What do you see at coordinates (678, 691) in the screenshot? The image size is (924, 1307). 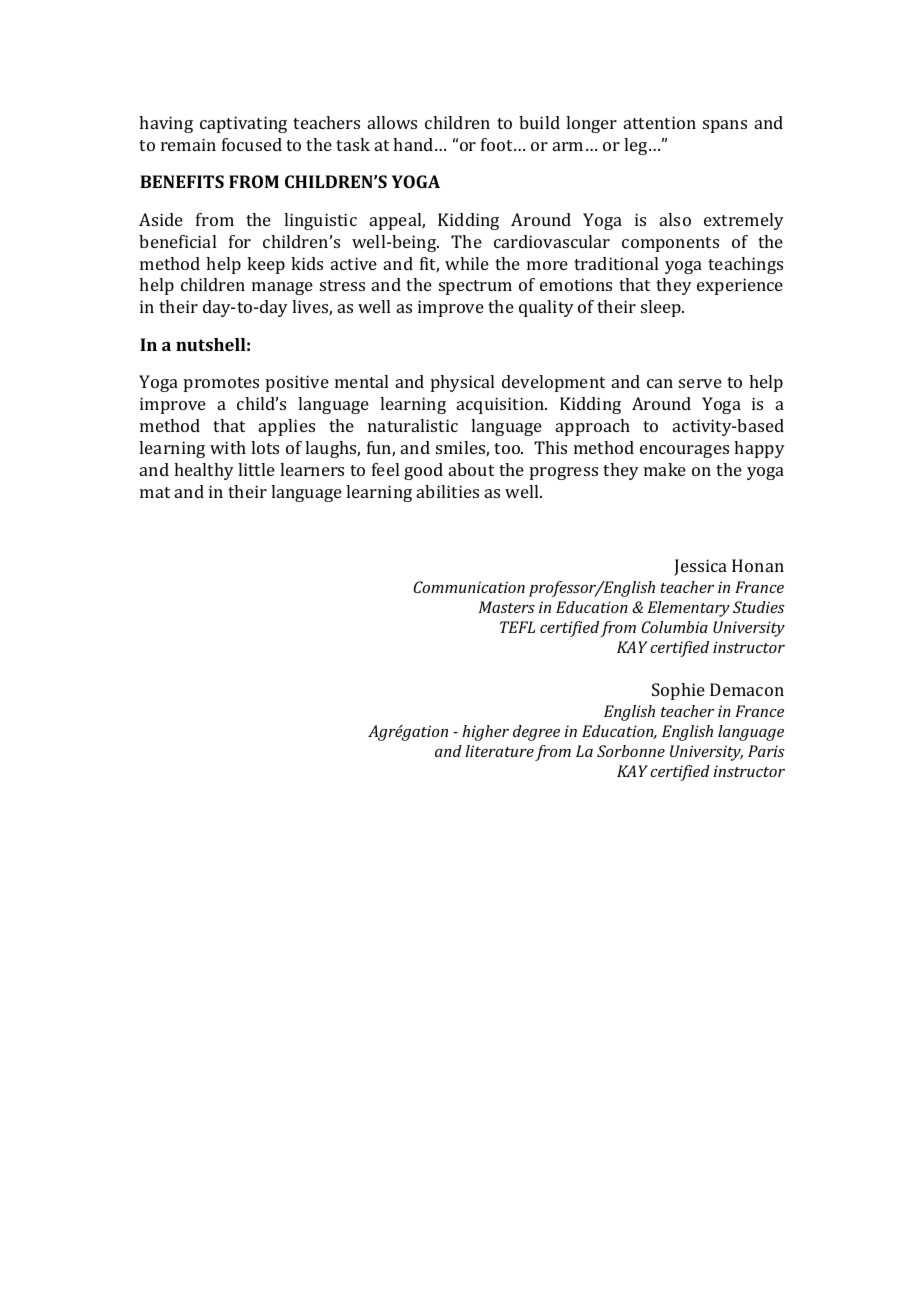 I see `Sophie` at bounding box center [678, 691].
